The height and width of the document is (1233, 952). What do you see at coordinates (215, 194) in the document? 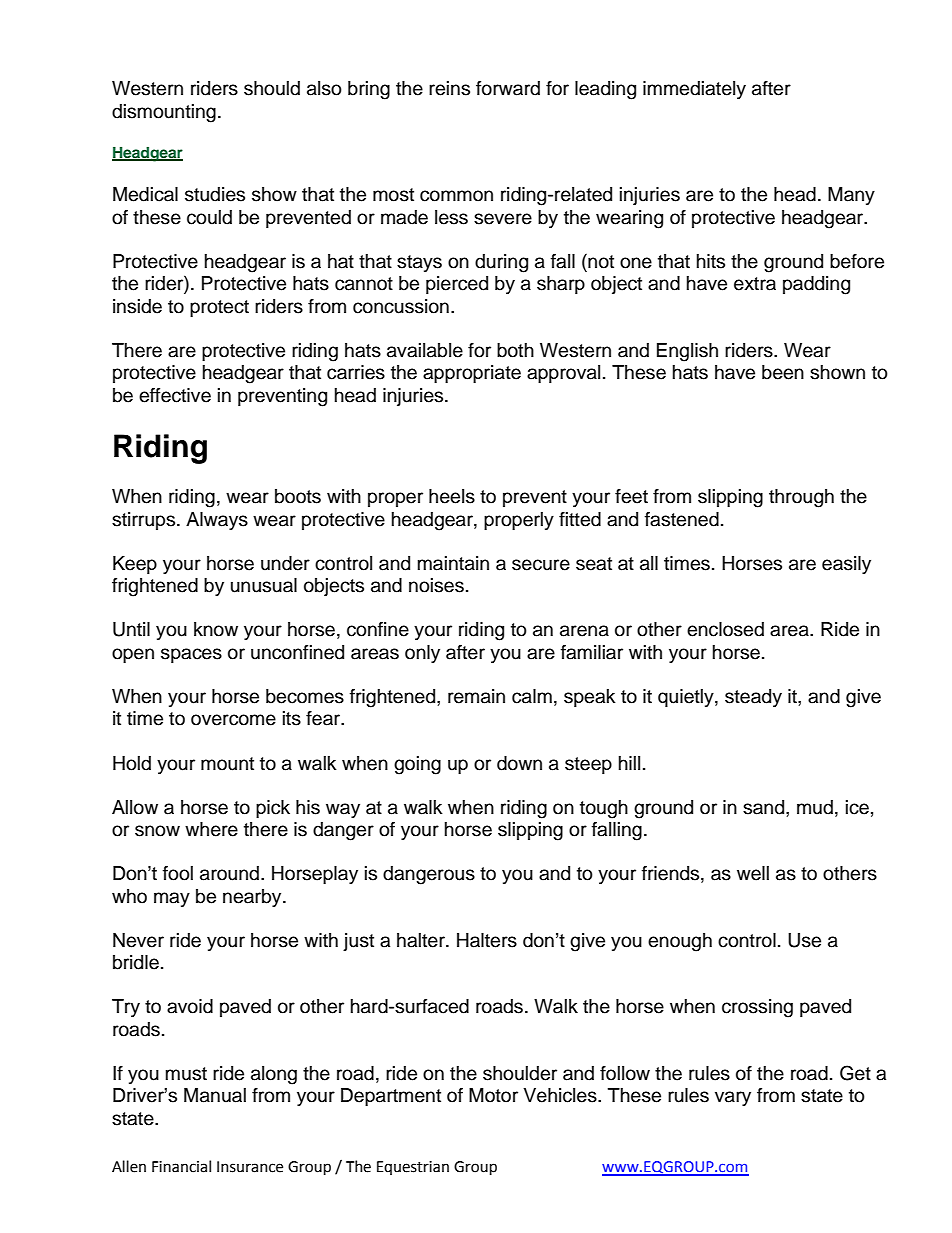
I see `studies` at bounding box center [215, 194].
